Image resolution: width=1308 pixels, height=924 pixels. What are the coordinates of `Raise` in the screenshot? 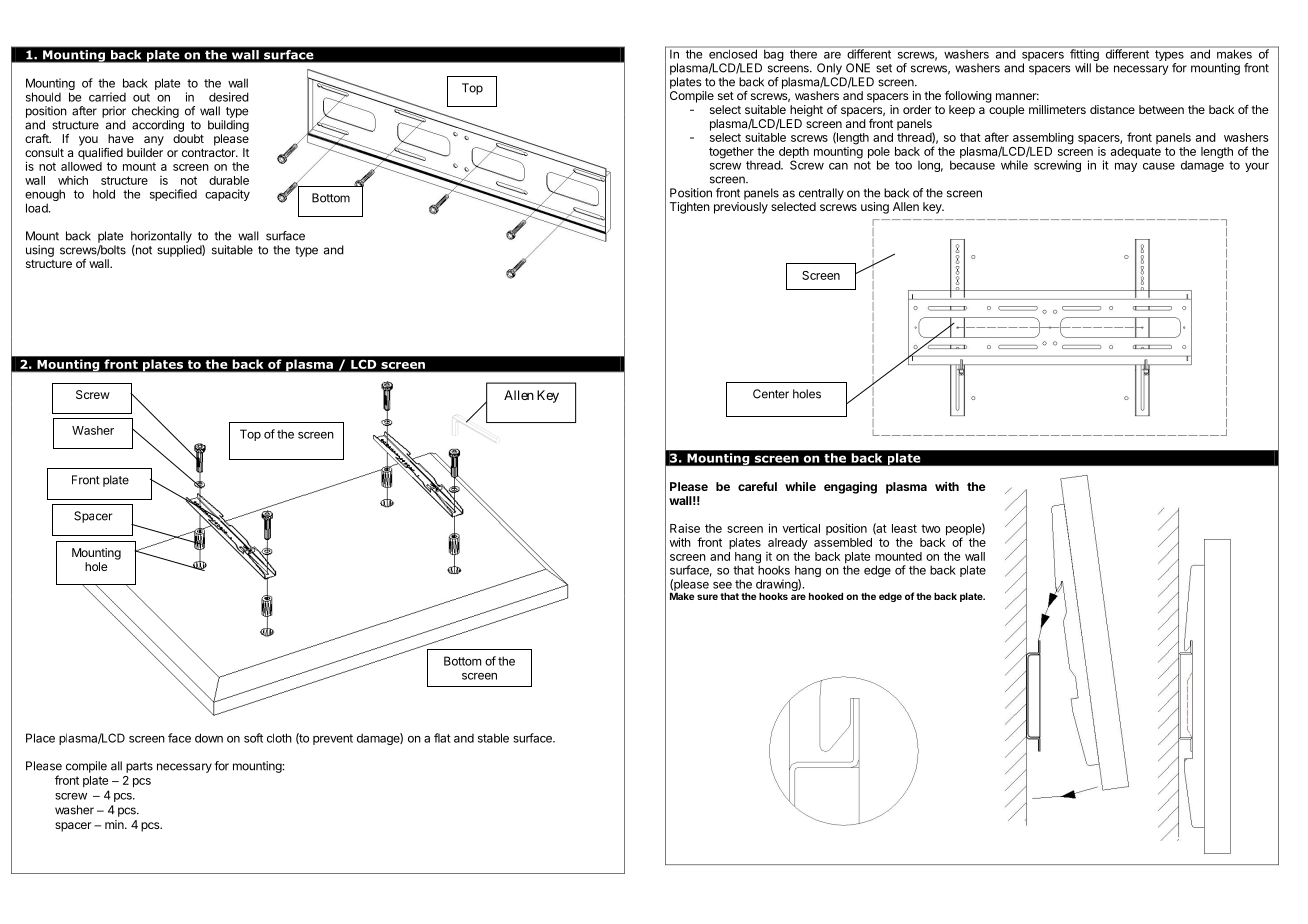 It's located at (685, 528).
